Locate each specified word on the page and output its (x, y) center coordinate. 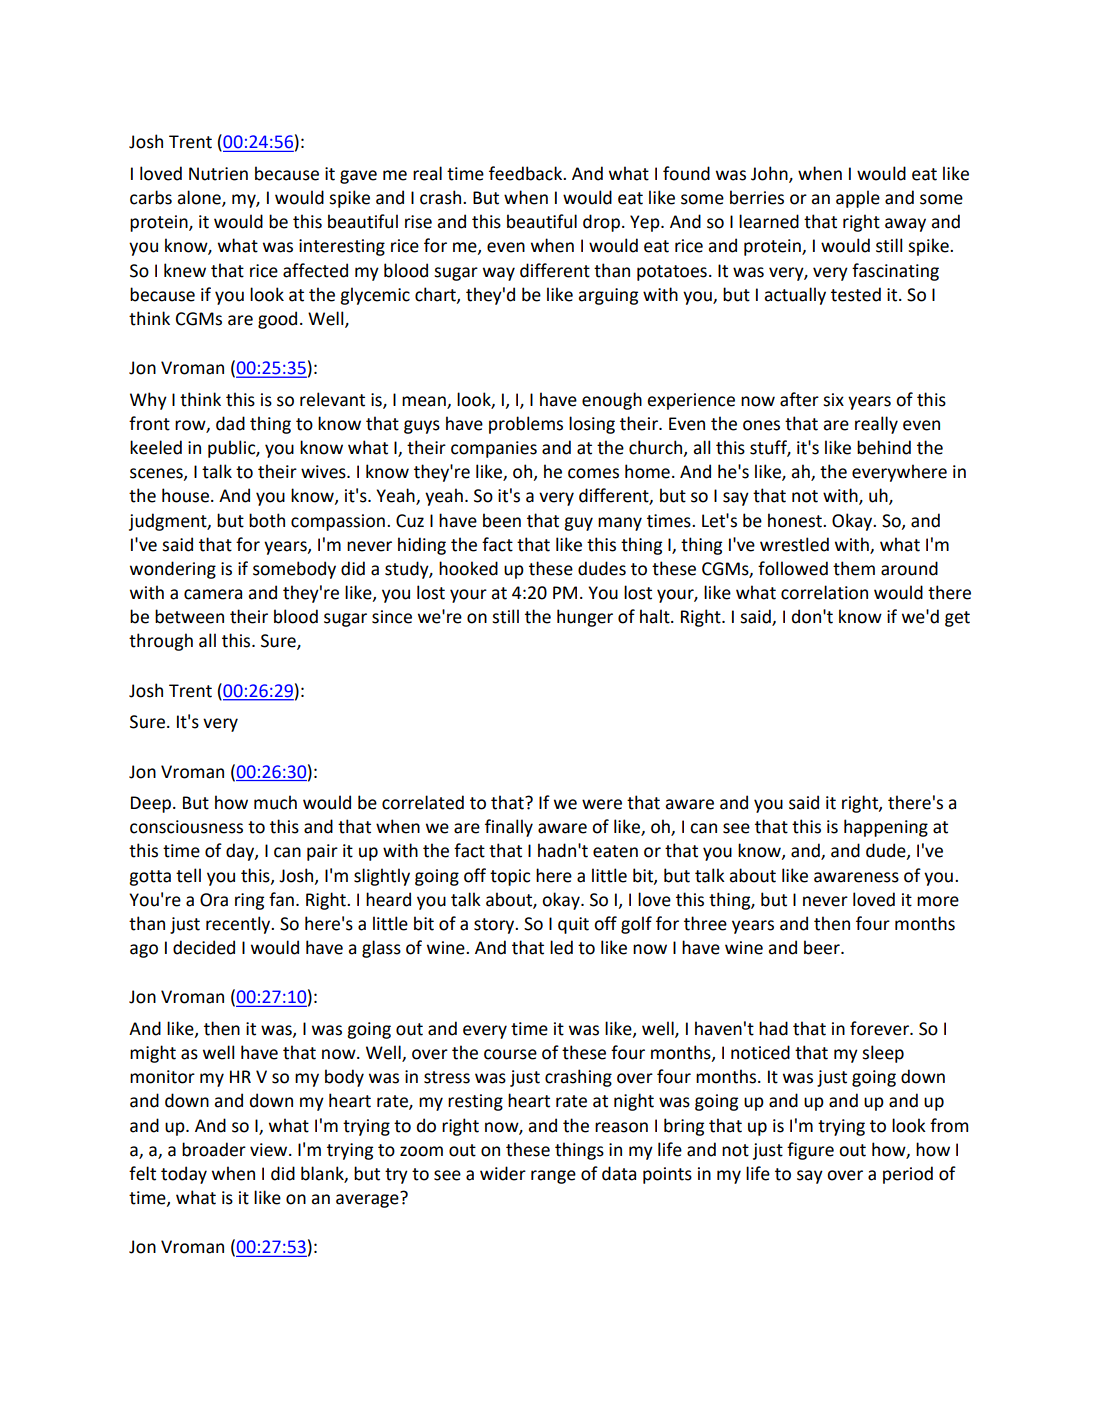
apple (858, 199)
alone (200, 198)
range (553, 1177)
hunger (585, 618)
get (957, 619)
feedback (526, 173)
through (161, 642)
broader (214, 1149)
